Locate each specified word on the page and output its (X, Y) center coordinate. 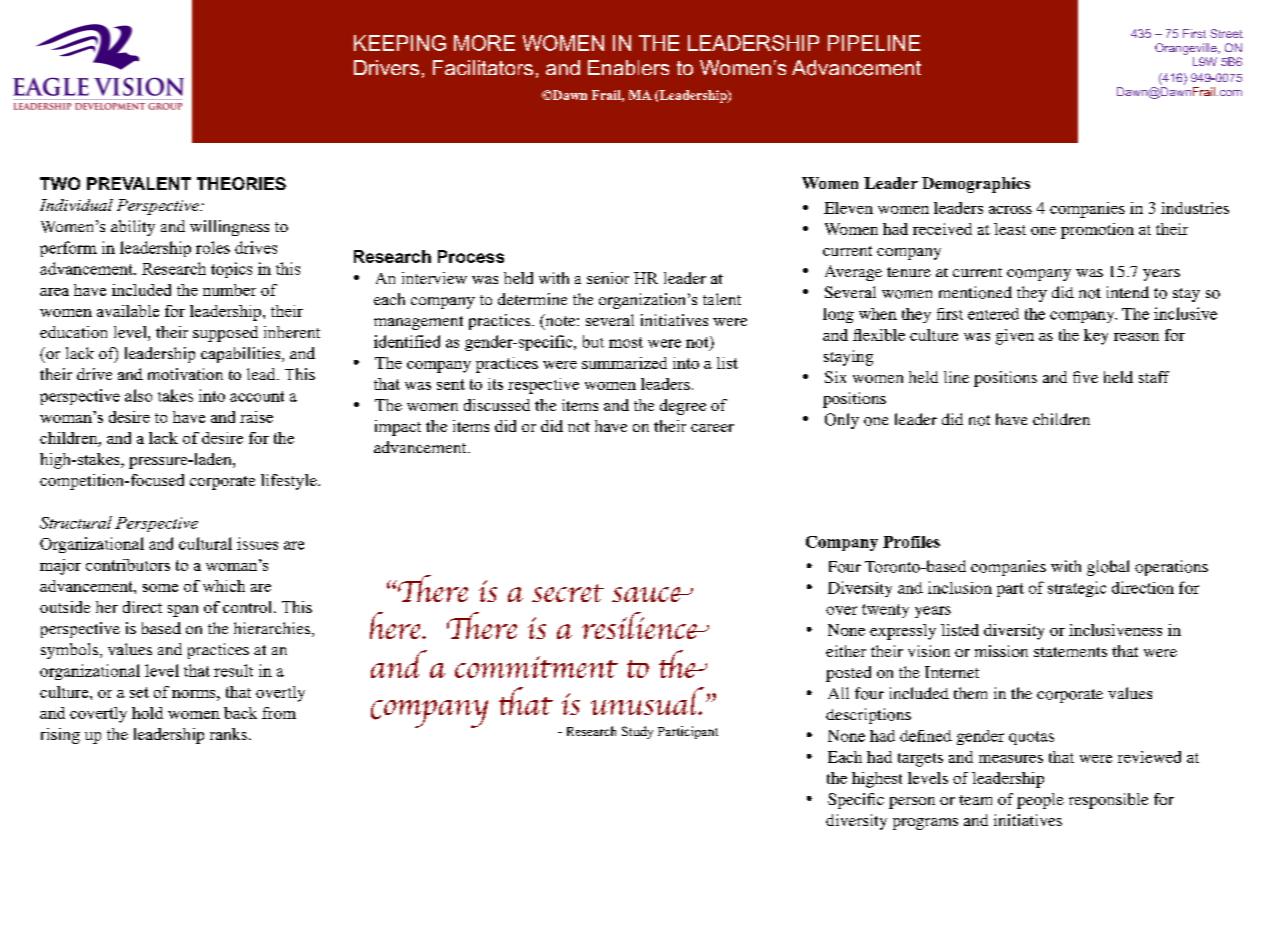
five (1085, 377)
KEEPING (400, 43)
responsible (1108, 801)
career (712, 428)
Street (1226, 33)
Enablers (628, 67)
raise (256, 417)
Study (637, 732)
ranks (228, 734)
